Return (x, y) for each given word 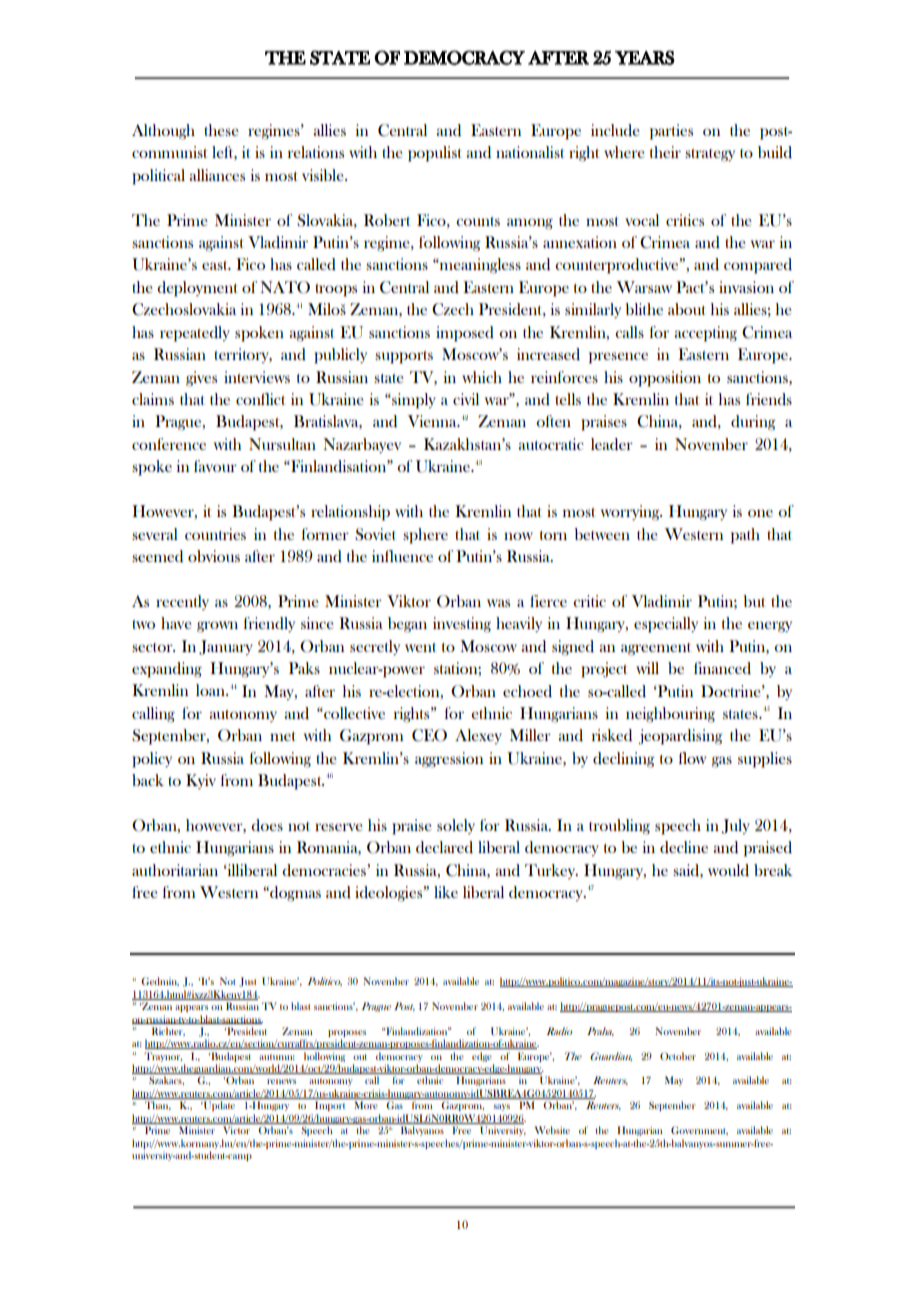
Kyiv (201, 781)
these (221, 130)
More (366, 1105)
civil (466, 399)
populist (435, 154)
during (753, 423)
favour (215, 466)
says (501, 1107)
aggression (449, 760)
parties (671, 132)
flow (692, 758)
